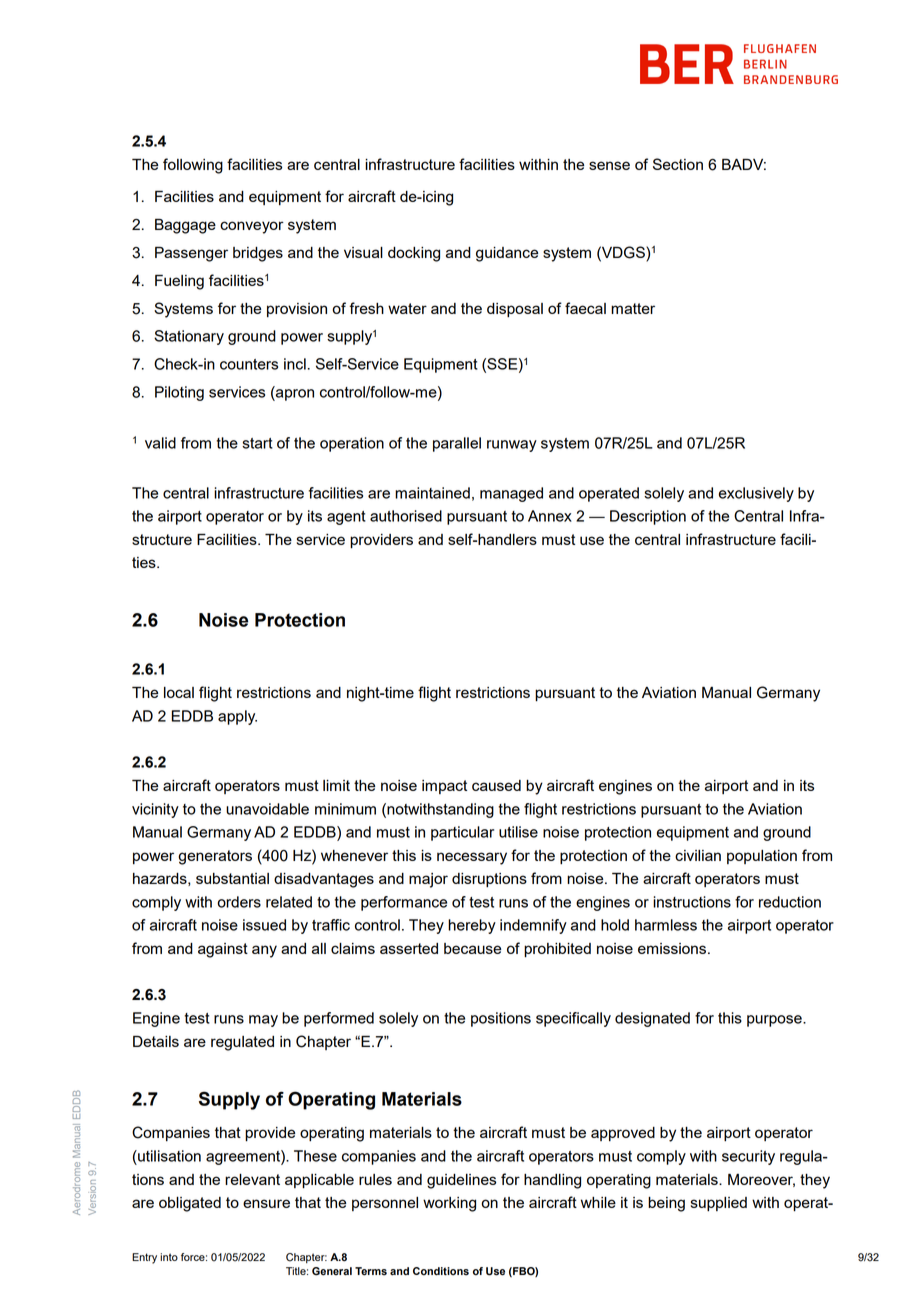 The height and width of the document is (1308, 924). What do you see at coordinates (678, 164) in the document?
I see `Section` at bounding box center [678, 164].
